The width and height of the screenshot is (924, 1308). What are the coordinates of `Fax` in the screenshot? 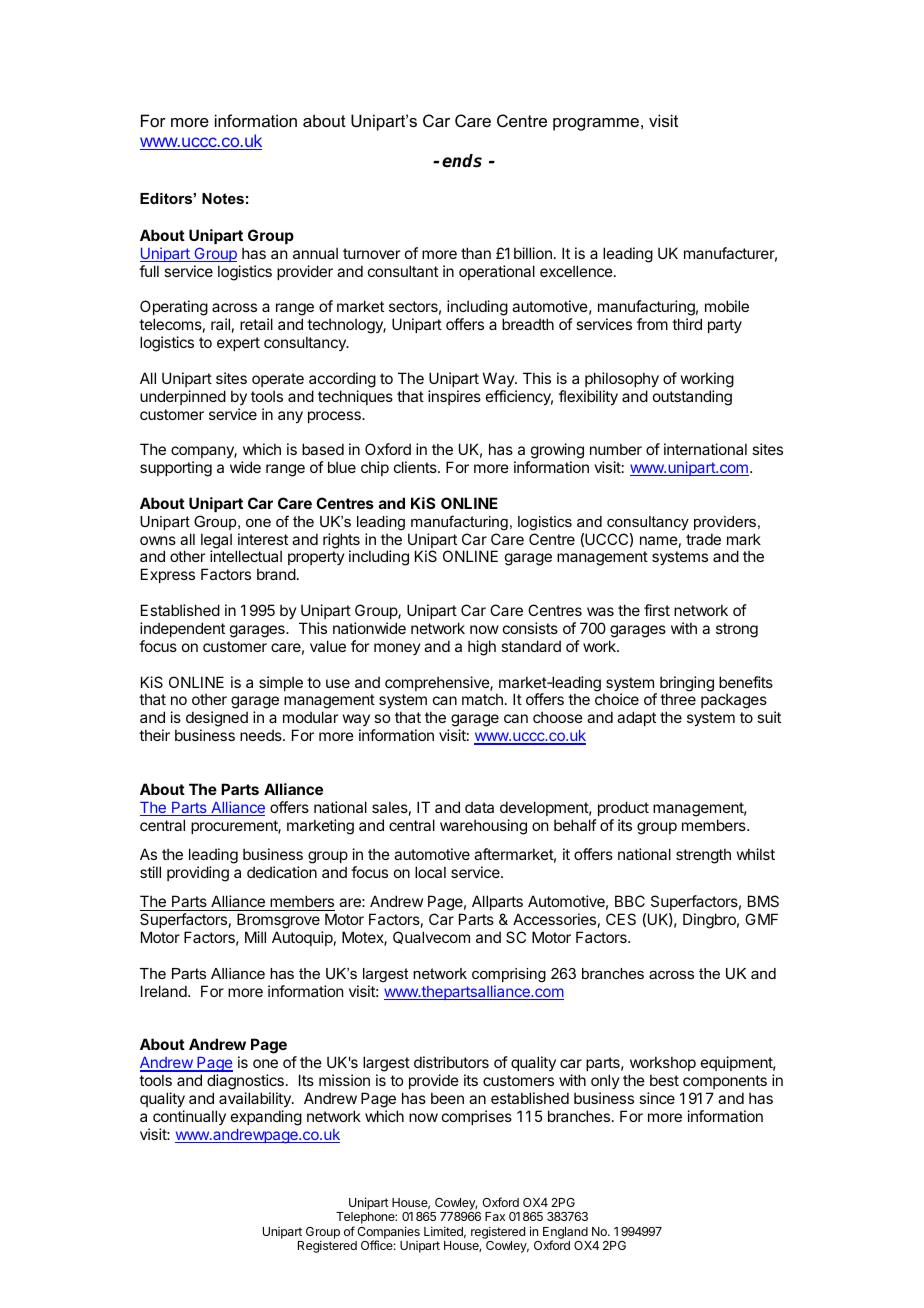 It's located at (495, 1216).
